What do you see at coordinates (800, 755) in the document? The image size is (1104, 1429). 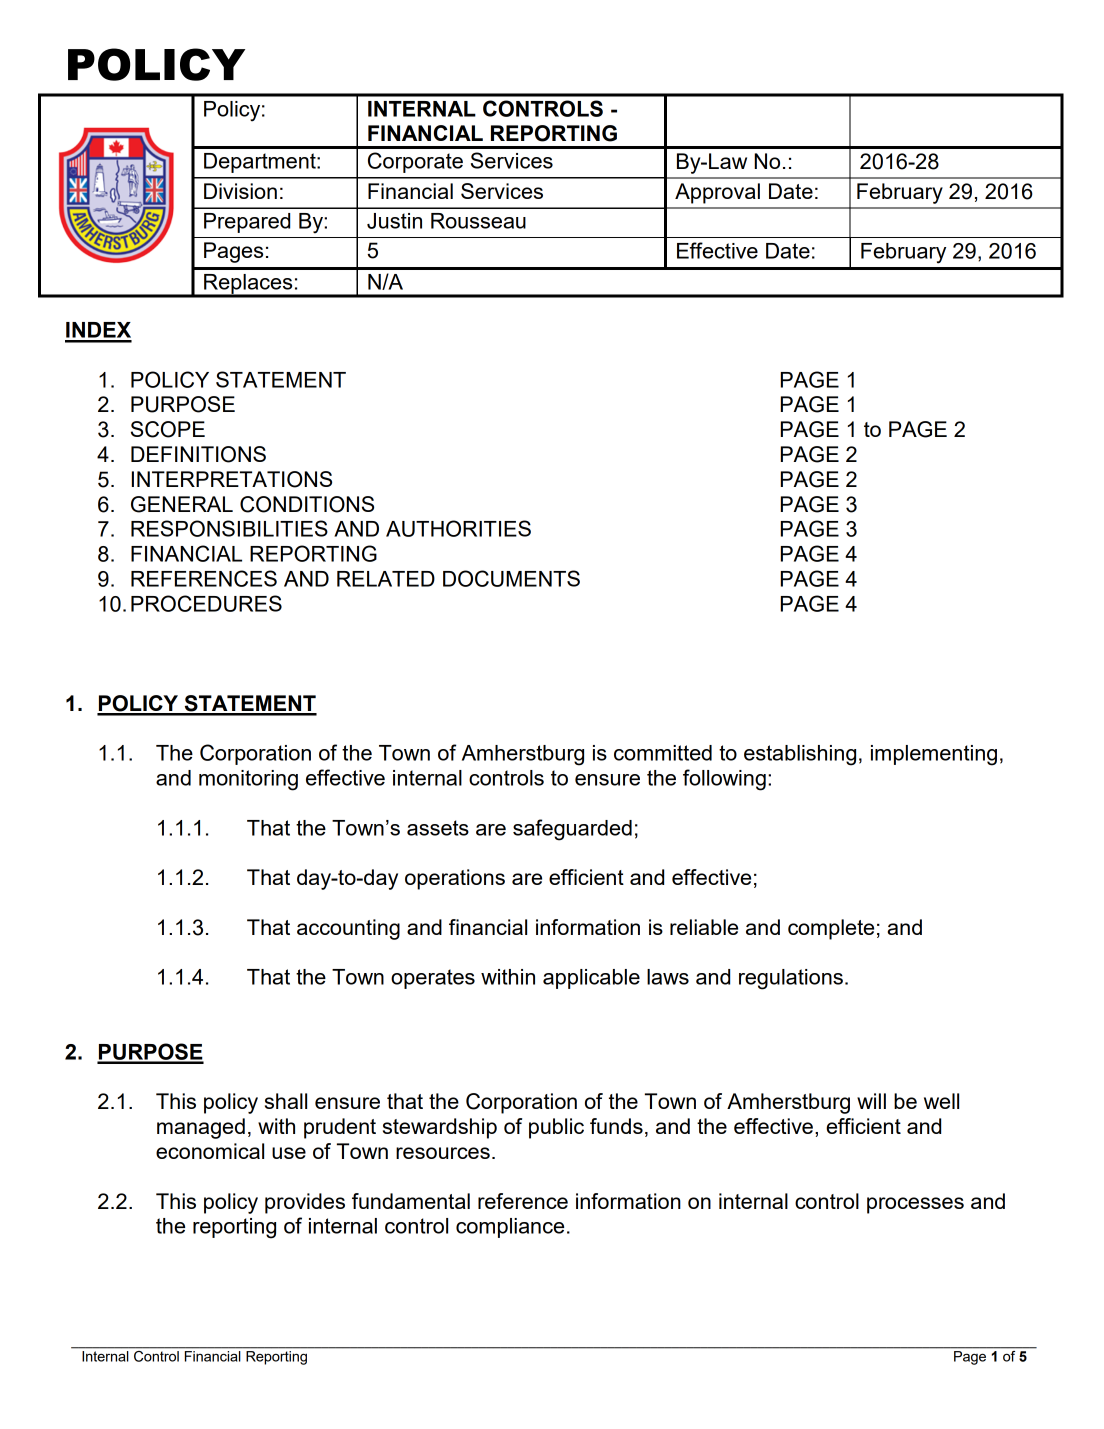 I see `establishing` at bounding box center [800, 755].
